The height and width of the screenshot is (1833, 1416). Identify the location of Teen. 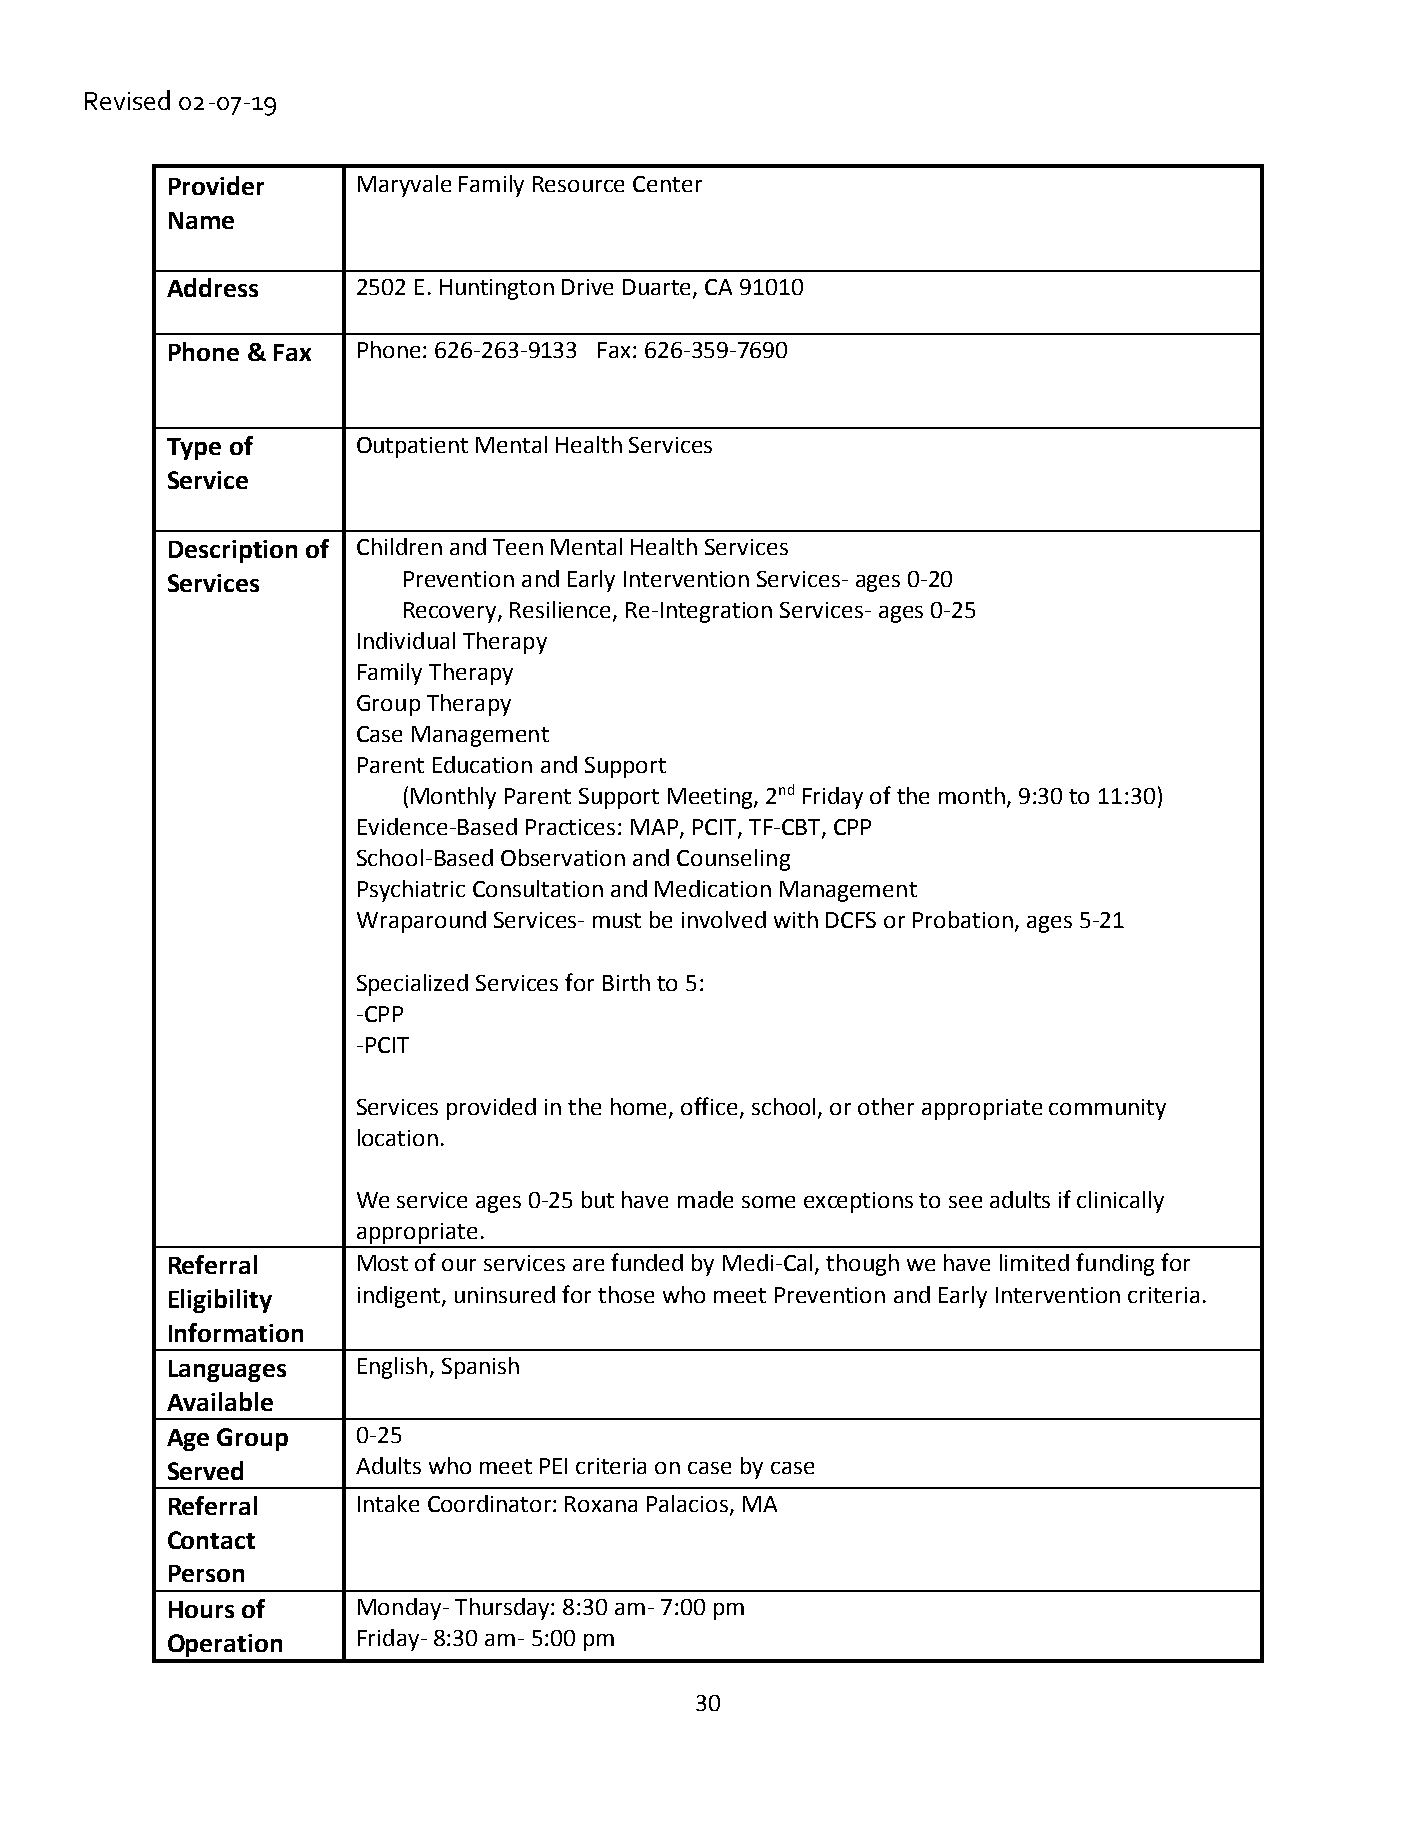
(518, 547).
